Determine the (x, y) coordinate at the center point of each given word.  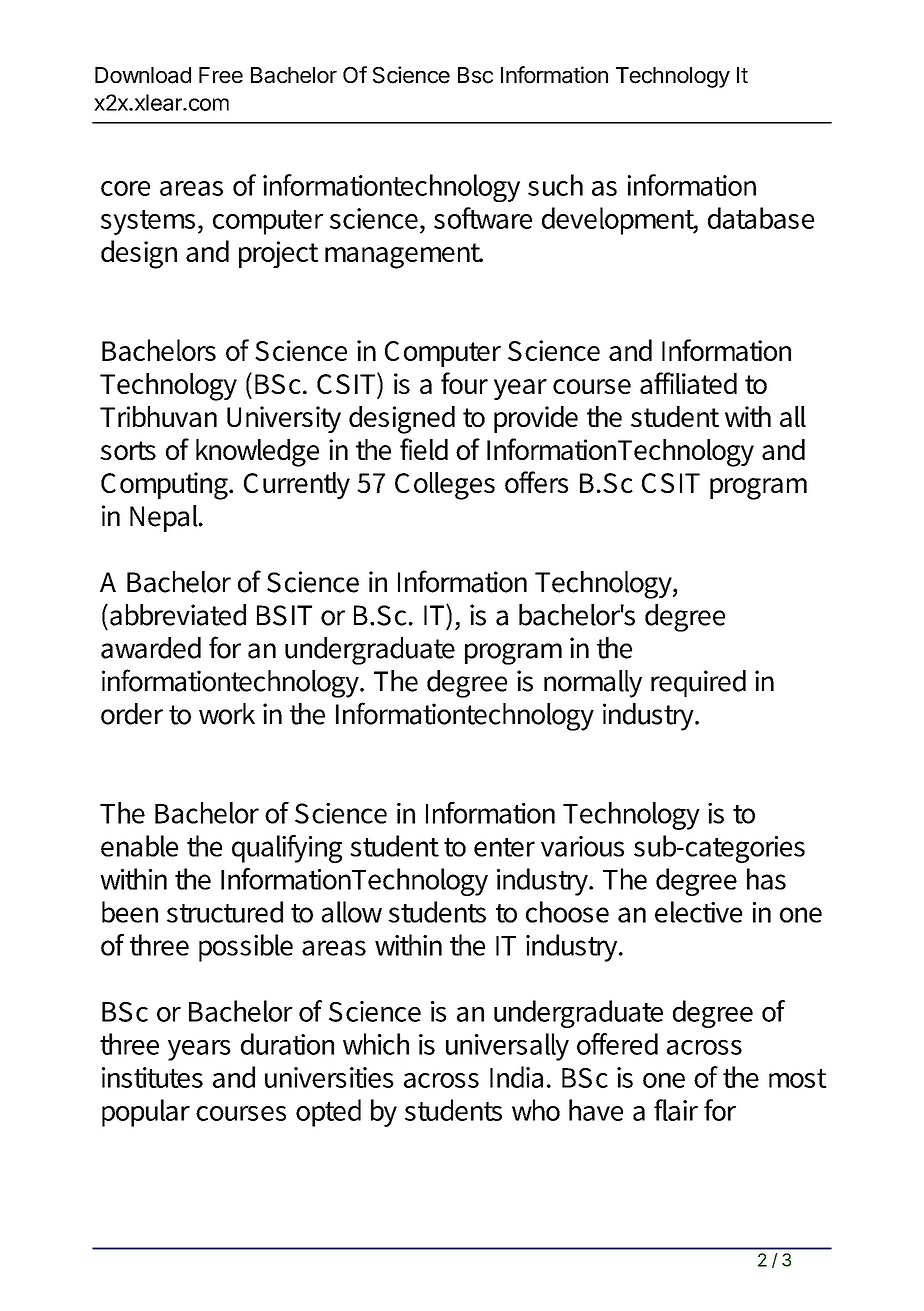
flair (676, 1110)
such (555, 185)
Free (221, 75)
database (761, 218)
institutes (152, 1077)
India (516, 1077)
